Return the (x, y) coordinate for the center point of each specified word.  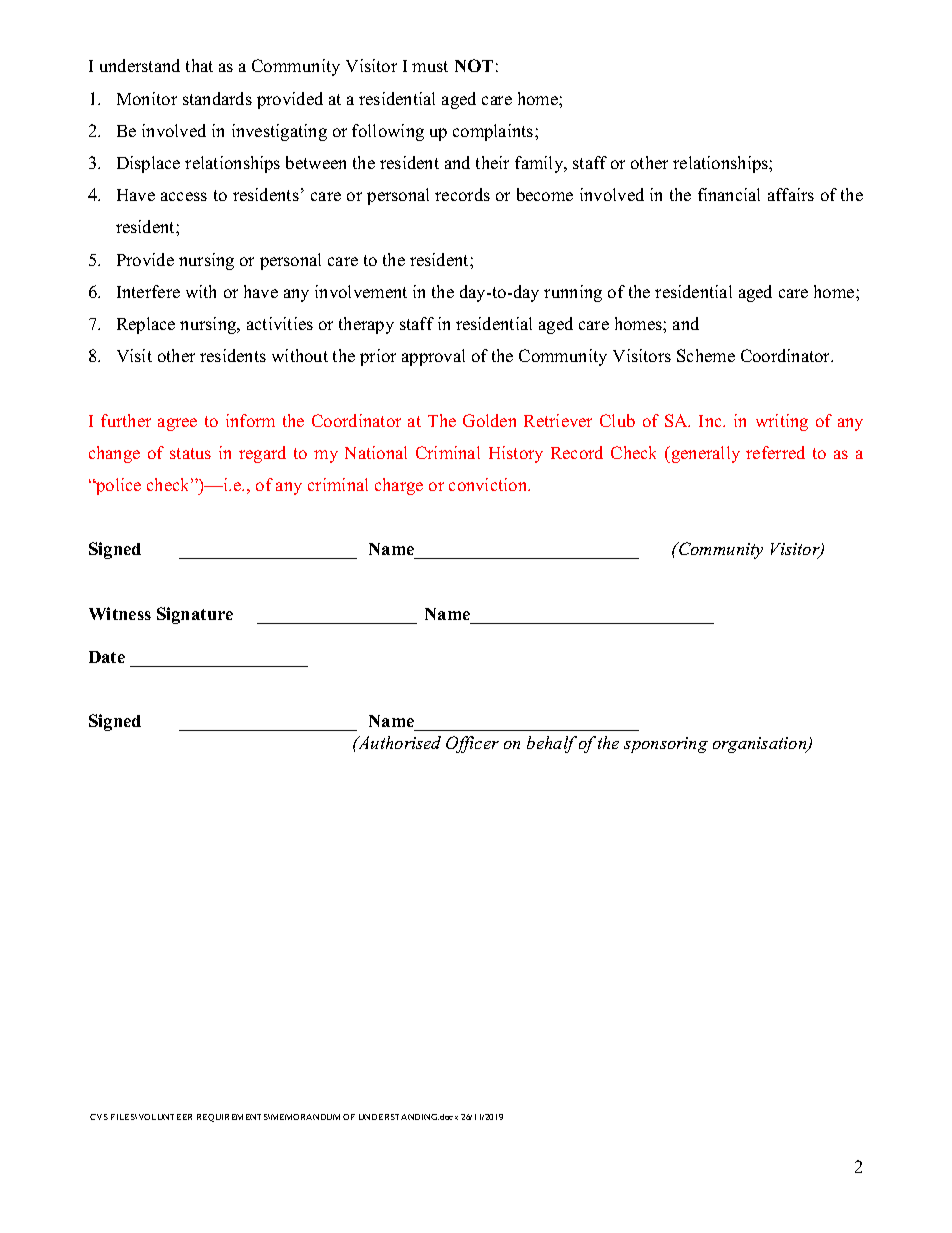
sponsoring (666, 745)
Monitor (147, 98)
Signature (195, 615)
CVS (99, 1117)
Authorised (398, 742)
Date (107, 657)
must (430, 66)
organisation (761, 745)
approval (433, 357)
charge (399, 486)
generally (704, 454)
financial (729, 194)
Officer (472, 744)
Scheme (706, 355)
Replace (146, 325)
